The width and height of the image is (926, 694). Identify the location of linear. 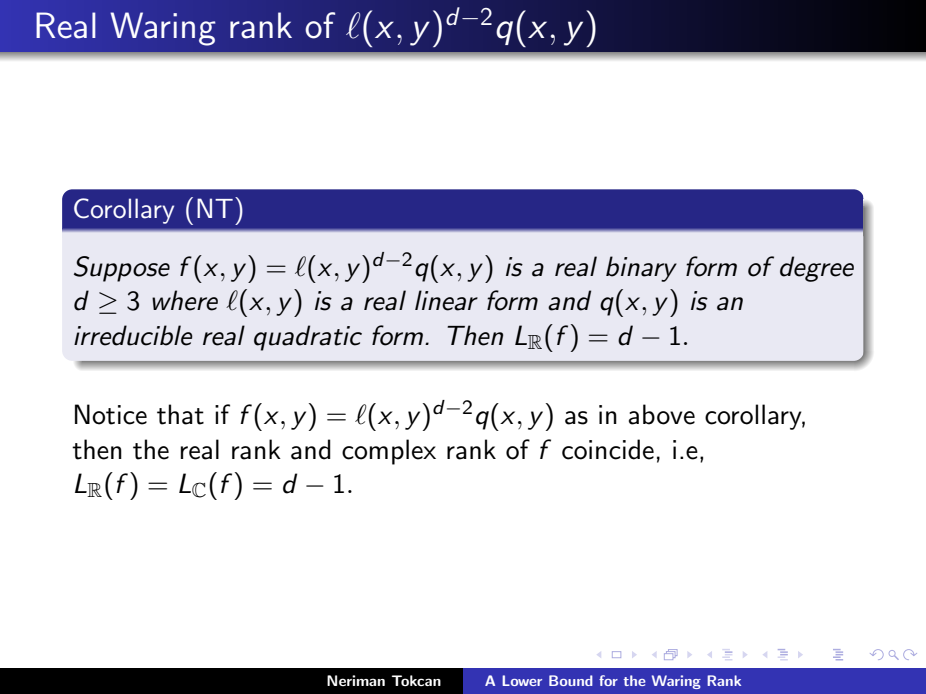
(446, 300).
